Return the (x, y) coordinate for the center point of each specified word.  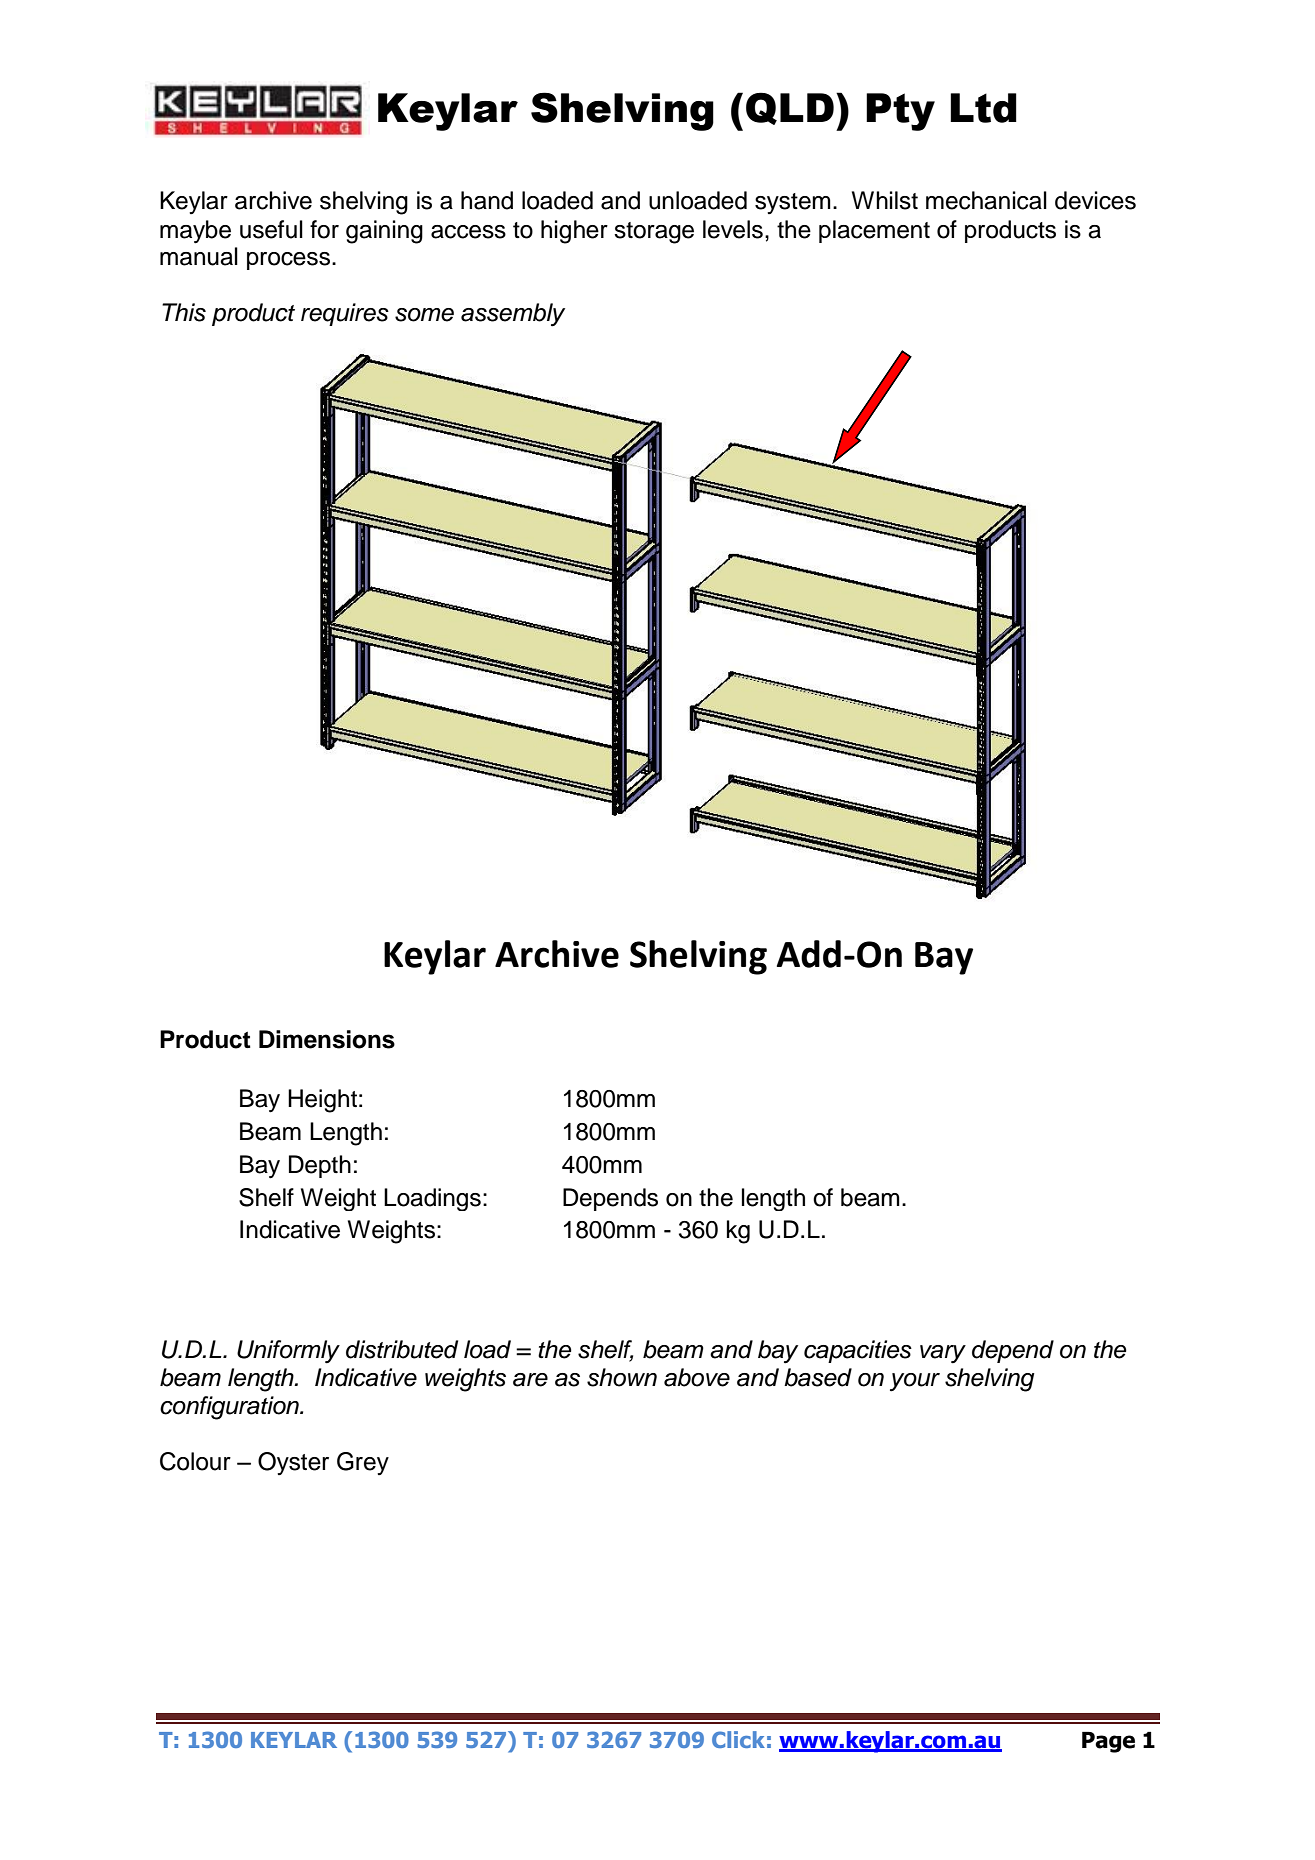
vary (943, 1354)
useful (271, 229)
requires (345, 314)
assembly (513, 315)
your (915, 1382)
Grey (363, 1463)
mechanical (986, 200)
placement (874, 231)
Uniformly (288, 1352)
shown (622, 1377)
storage (654, 233)
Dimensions (327, 1039)
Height (322, 1101)
